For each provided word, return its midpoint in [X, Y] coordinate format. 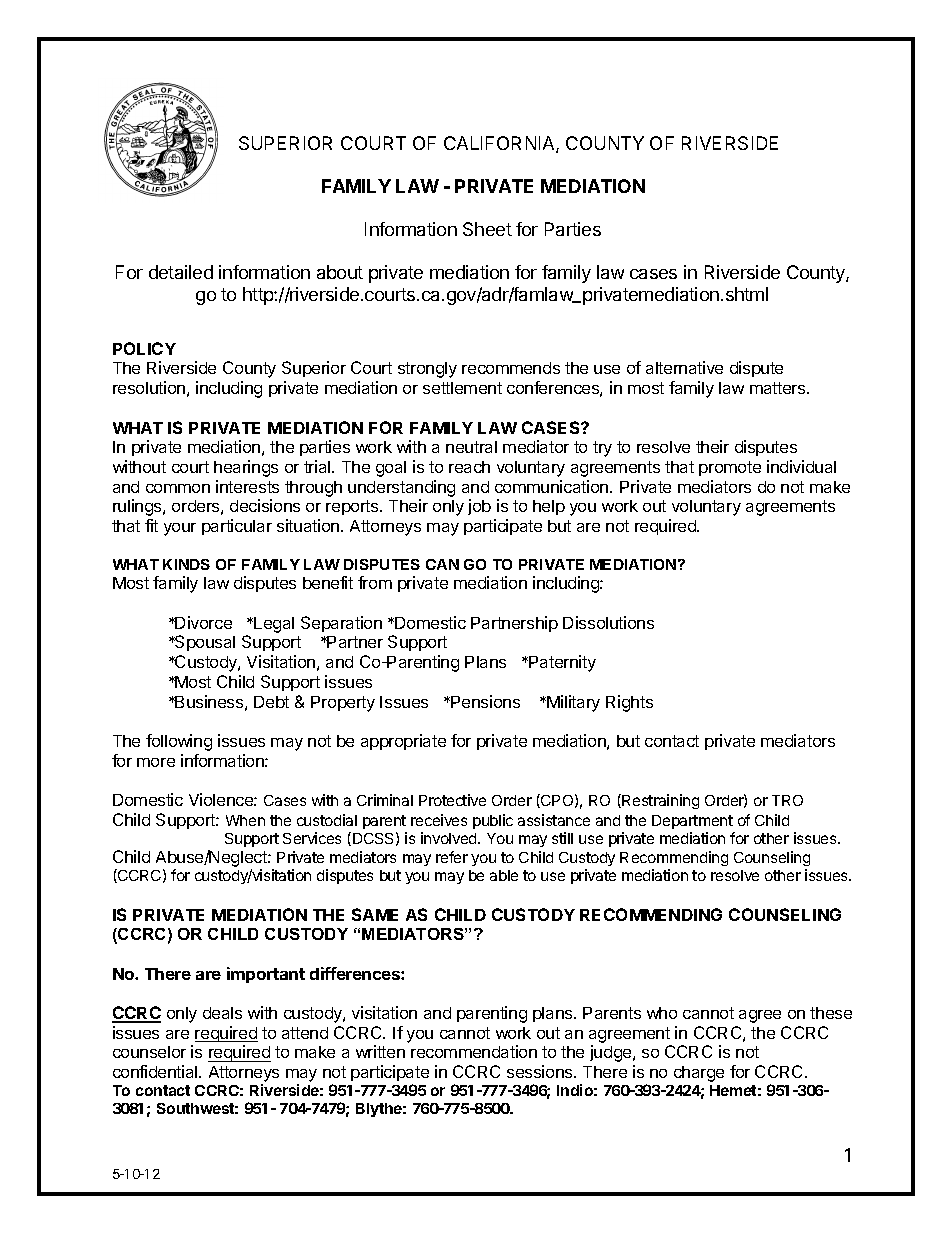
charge [699, 1074]
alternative [684, 367]
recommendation [474, 1051]
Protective [452, 800]
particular [237, 527]
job [479, 507]
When [245, 820]
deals [222, 1013]
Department [692, 822]
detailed [181, 272]
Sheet [487, 229]
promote [730, 468]
